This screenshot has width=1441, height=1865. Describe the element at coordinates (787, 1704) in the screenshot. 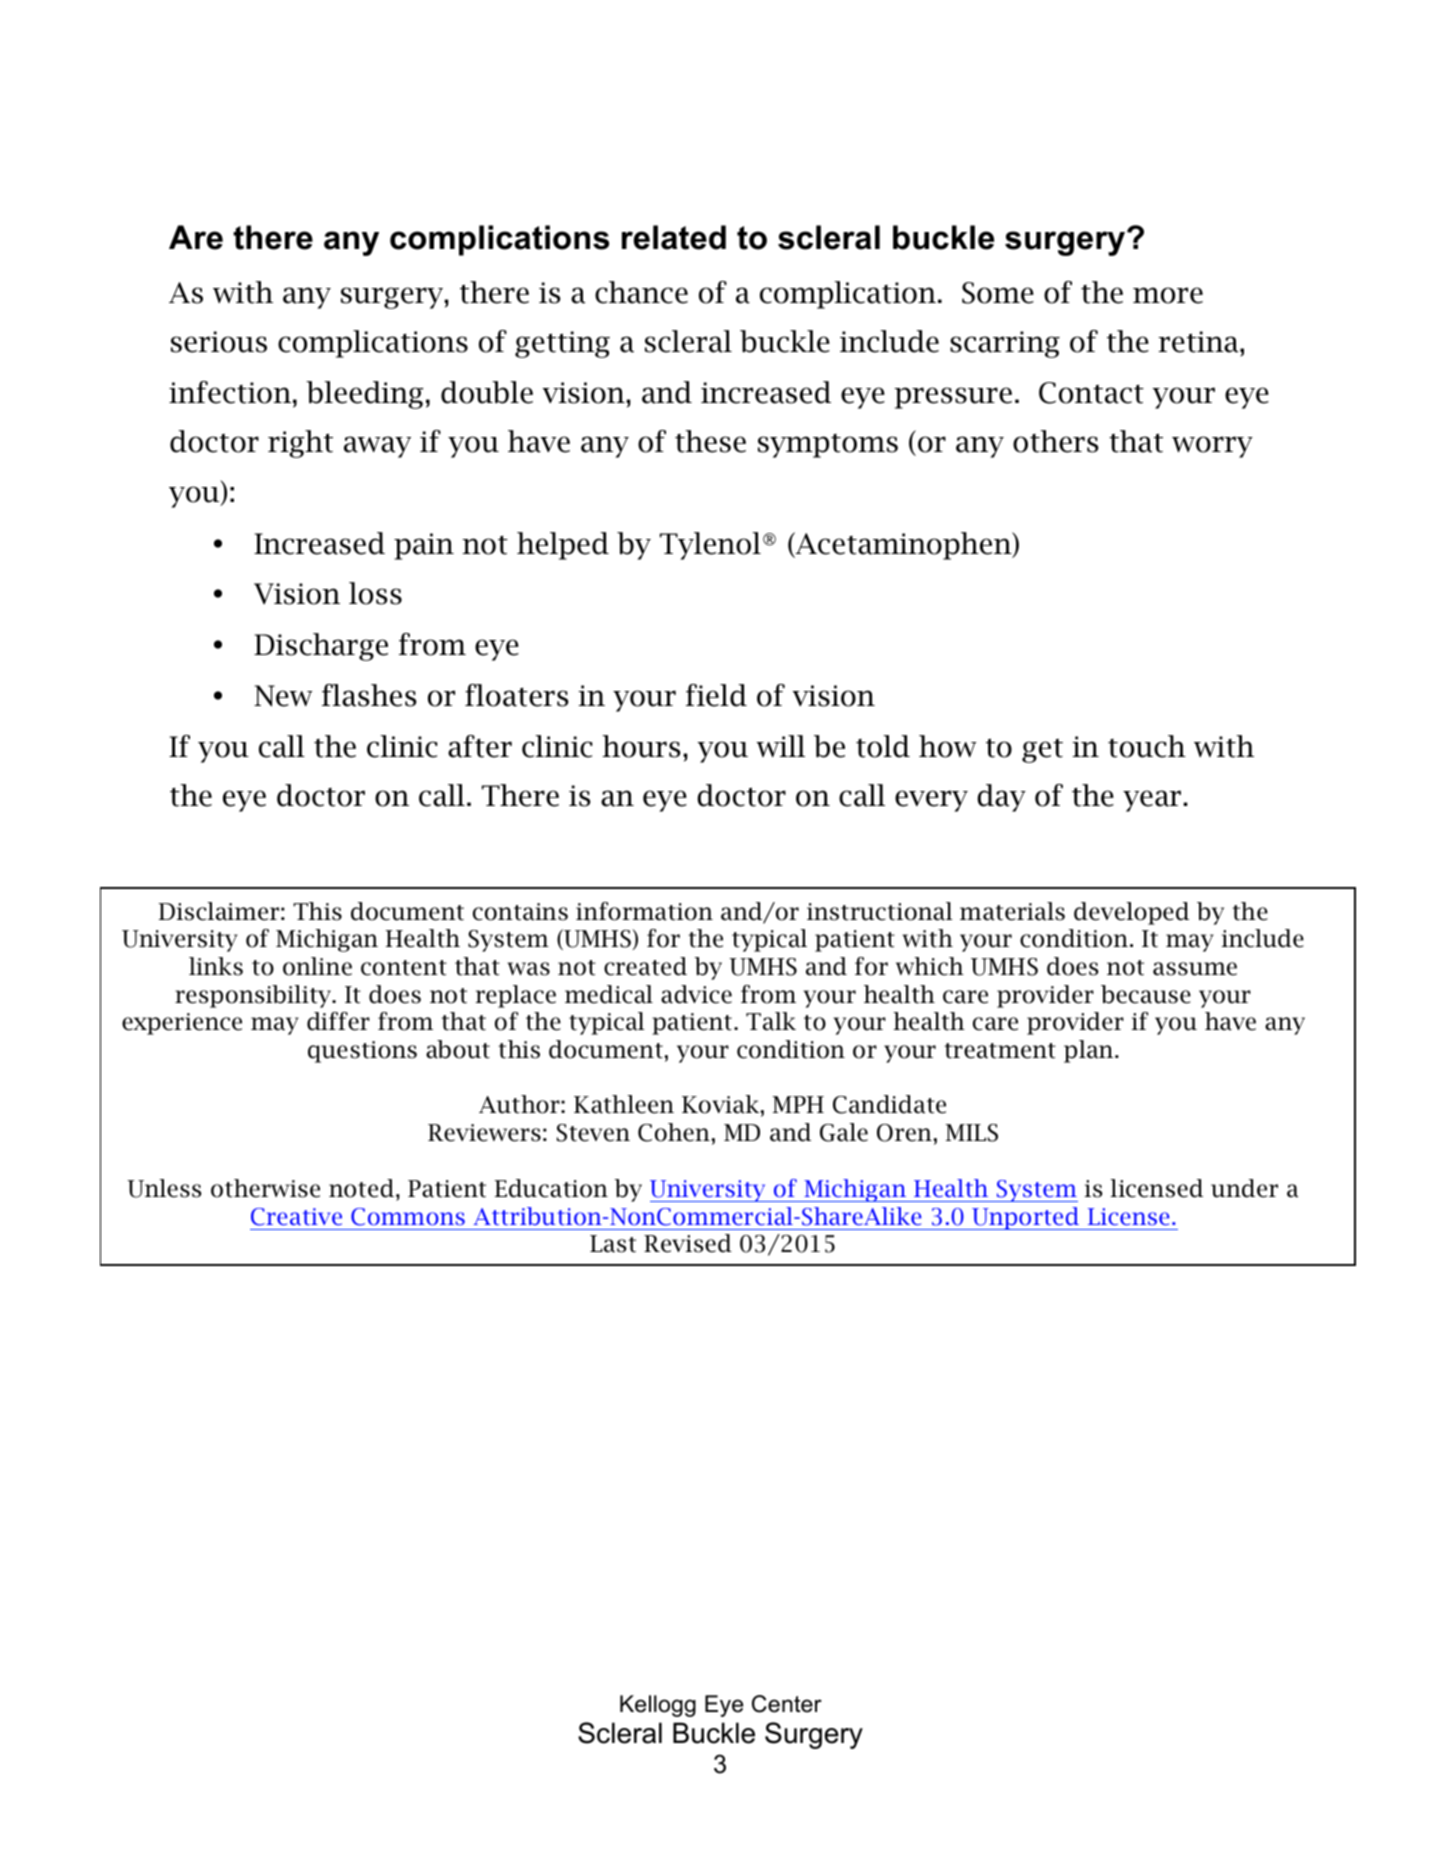

I see `Center` at that location.
